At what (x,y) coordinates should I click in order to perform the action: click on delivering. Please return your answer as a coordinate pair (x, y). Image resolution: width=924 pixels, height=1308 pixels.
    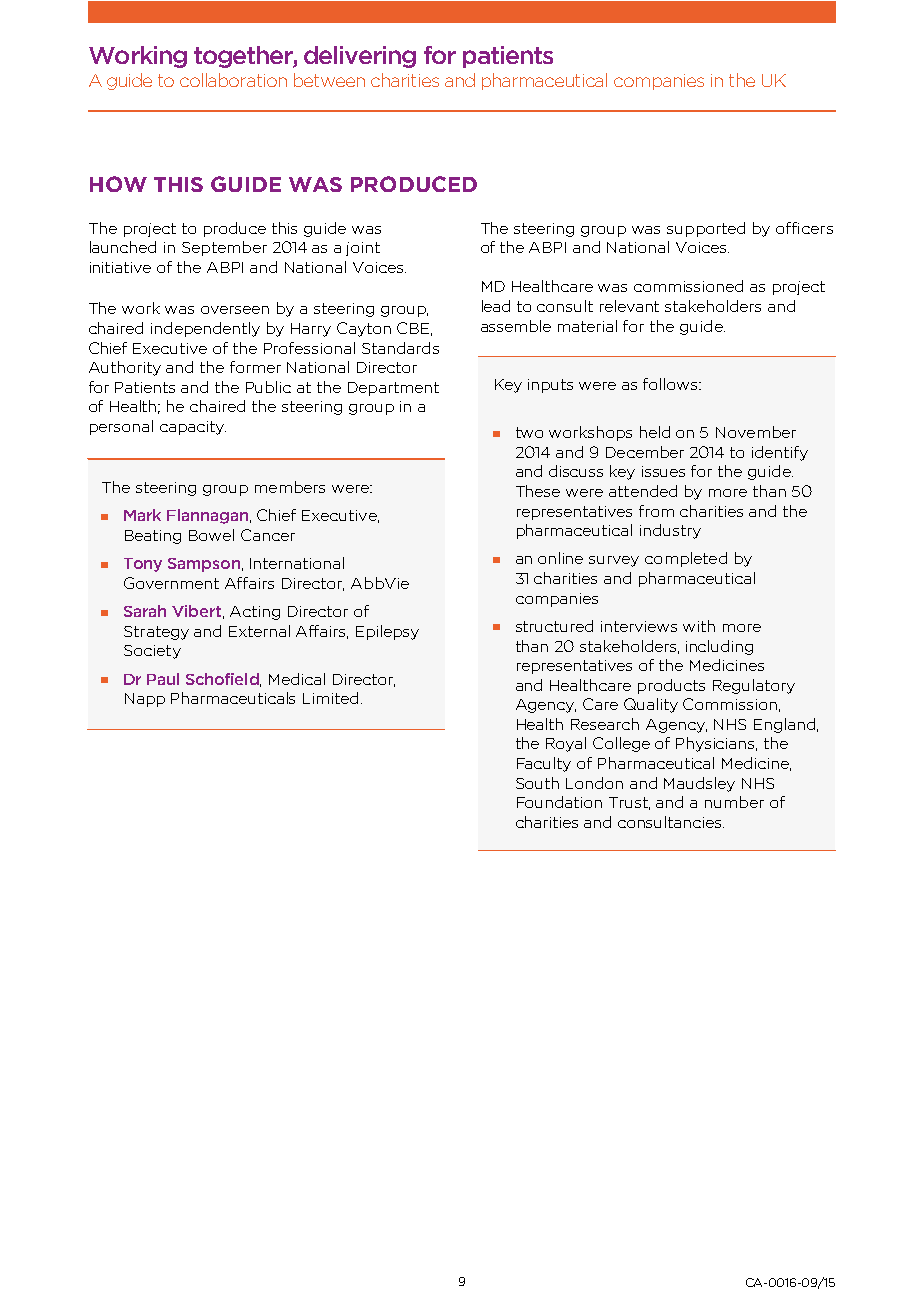
    Looking at the image, I should click on (360, 57).
